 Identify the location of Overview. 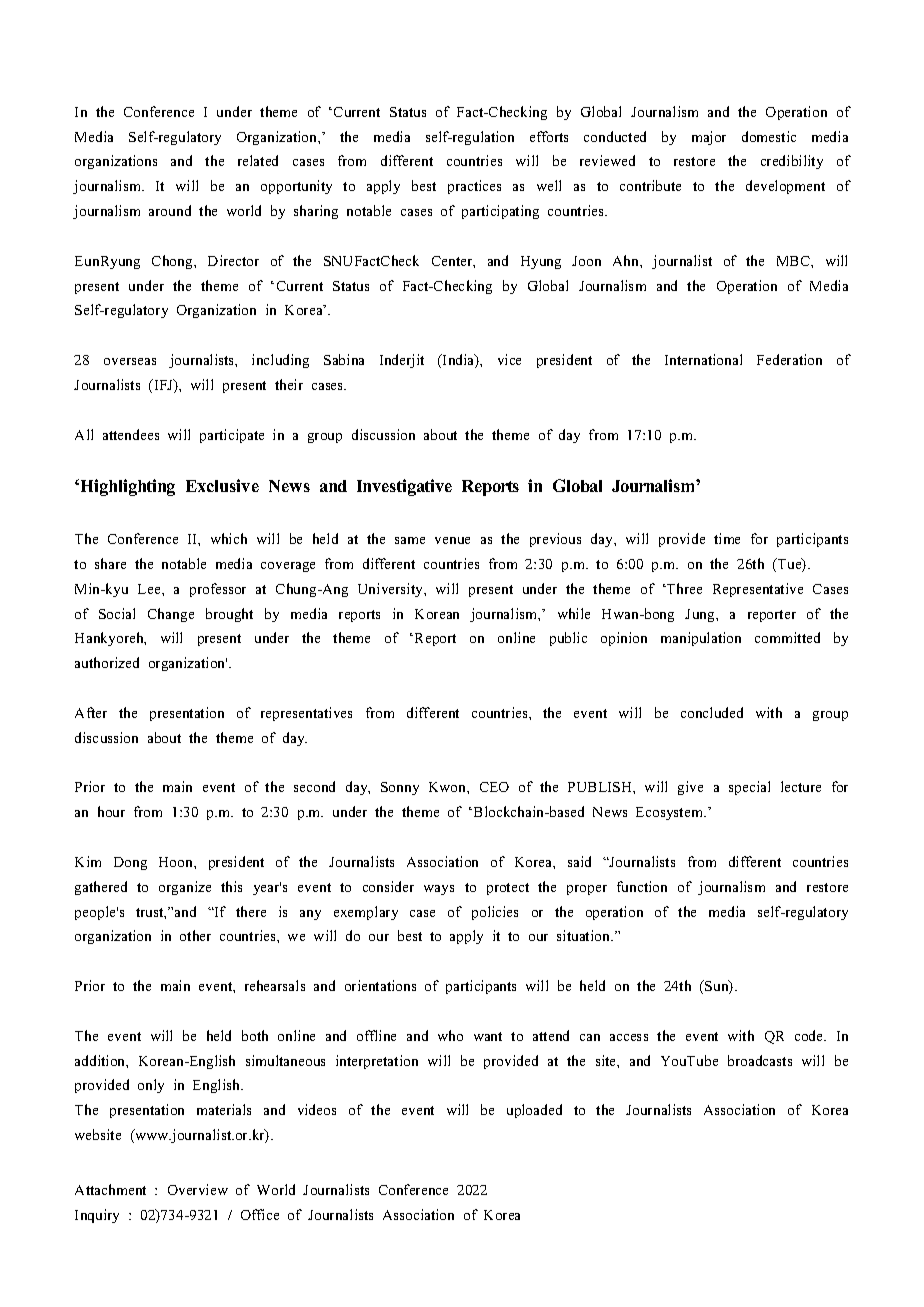
(198, 1189).
